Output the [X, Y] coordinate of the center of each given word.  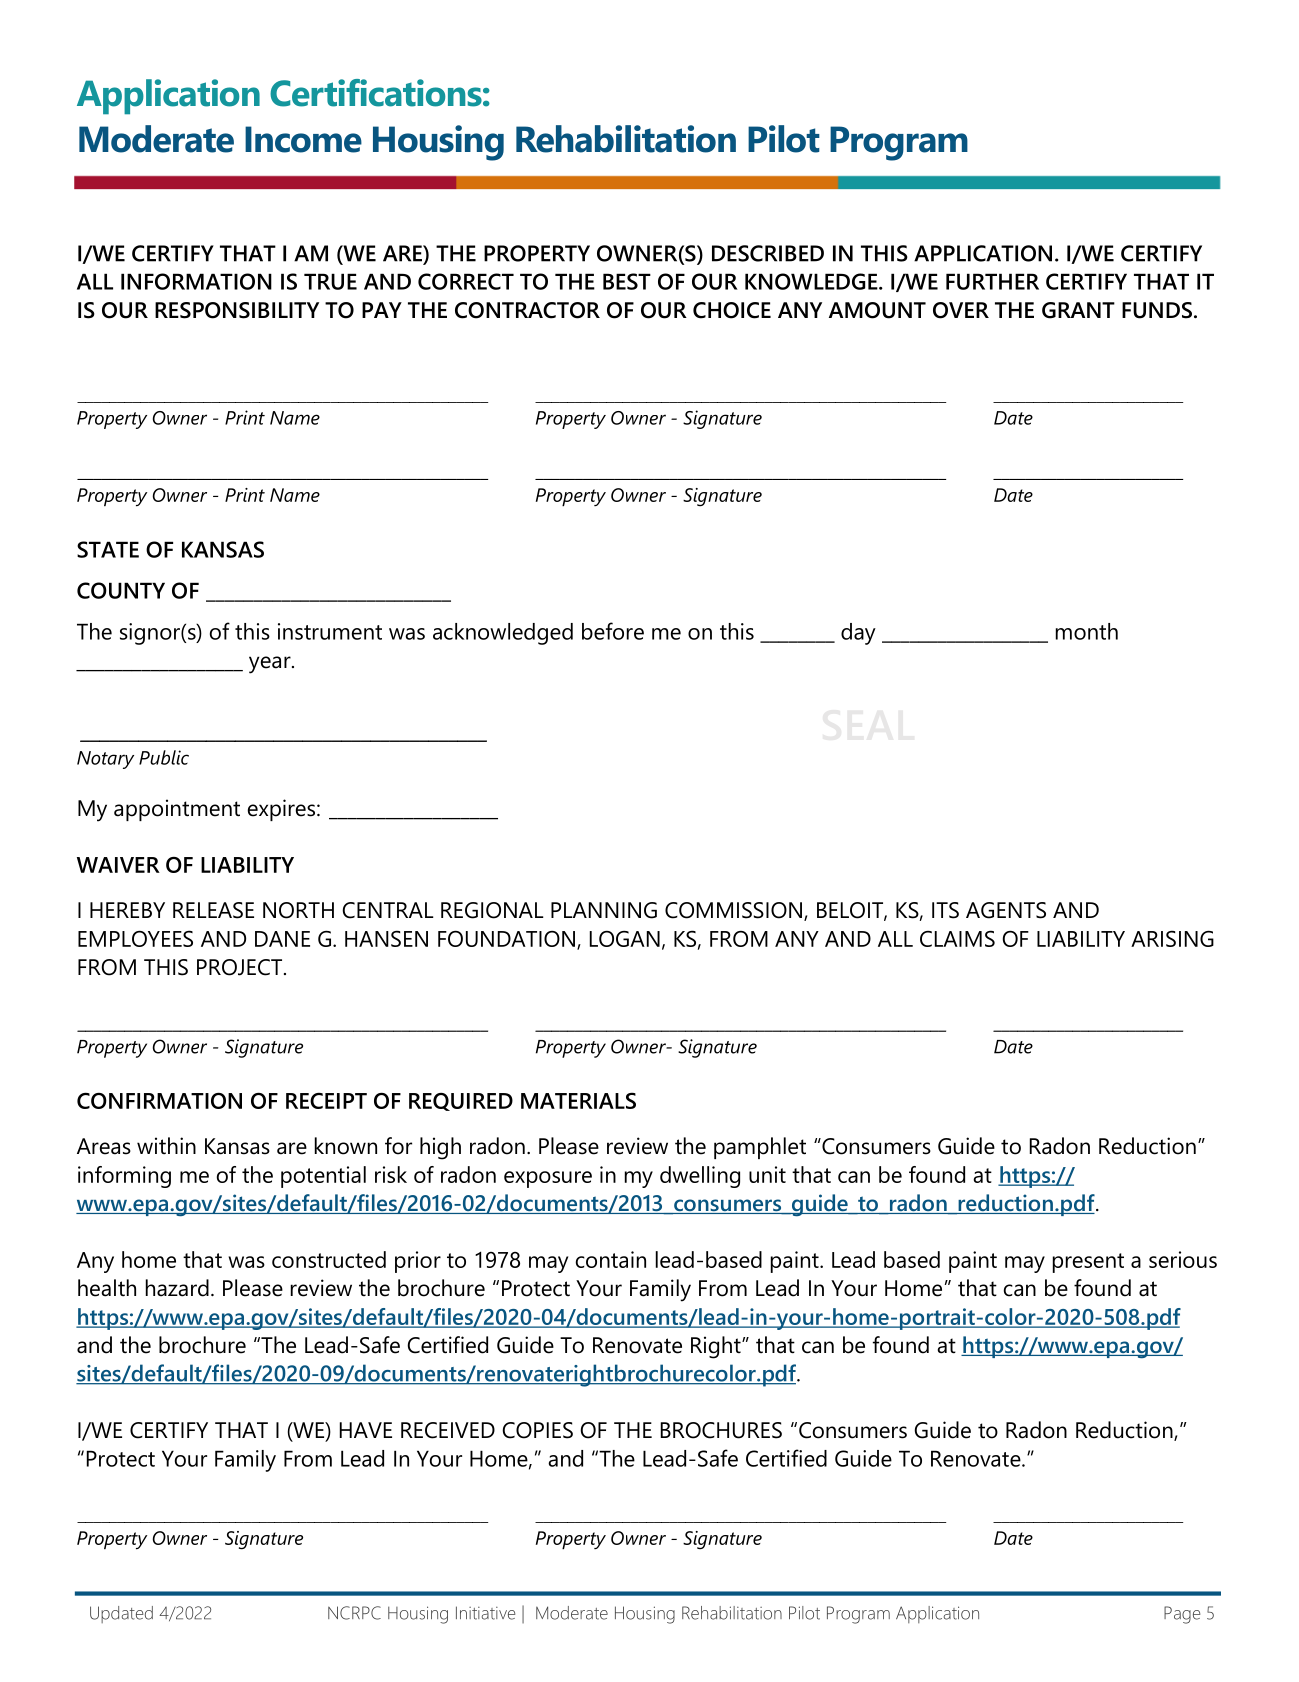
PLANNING [604, 910]
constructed [329, 1259]
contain [611, 1259]
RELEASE [213, 910]
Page [1182, 1615]
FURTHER [992, 281]
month [1087, 631]
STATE [108, 549]
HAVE [366, 1430]
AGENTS [1006, 910]
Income [303, 139]
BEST [627, 281]
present [1088, 1263]
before [613, 631]
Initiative [485, 1613]
